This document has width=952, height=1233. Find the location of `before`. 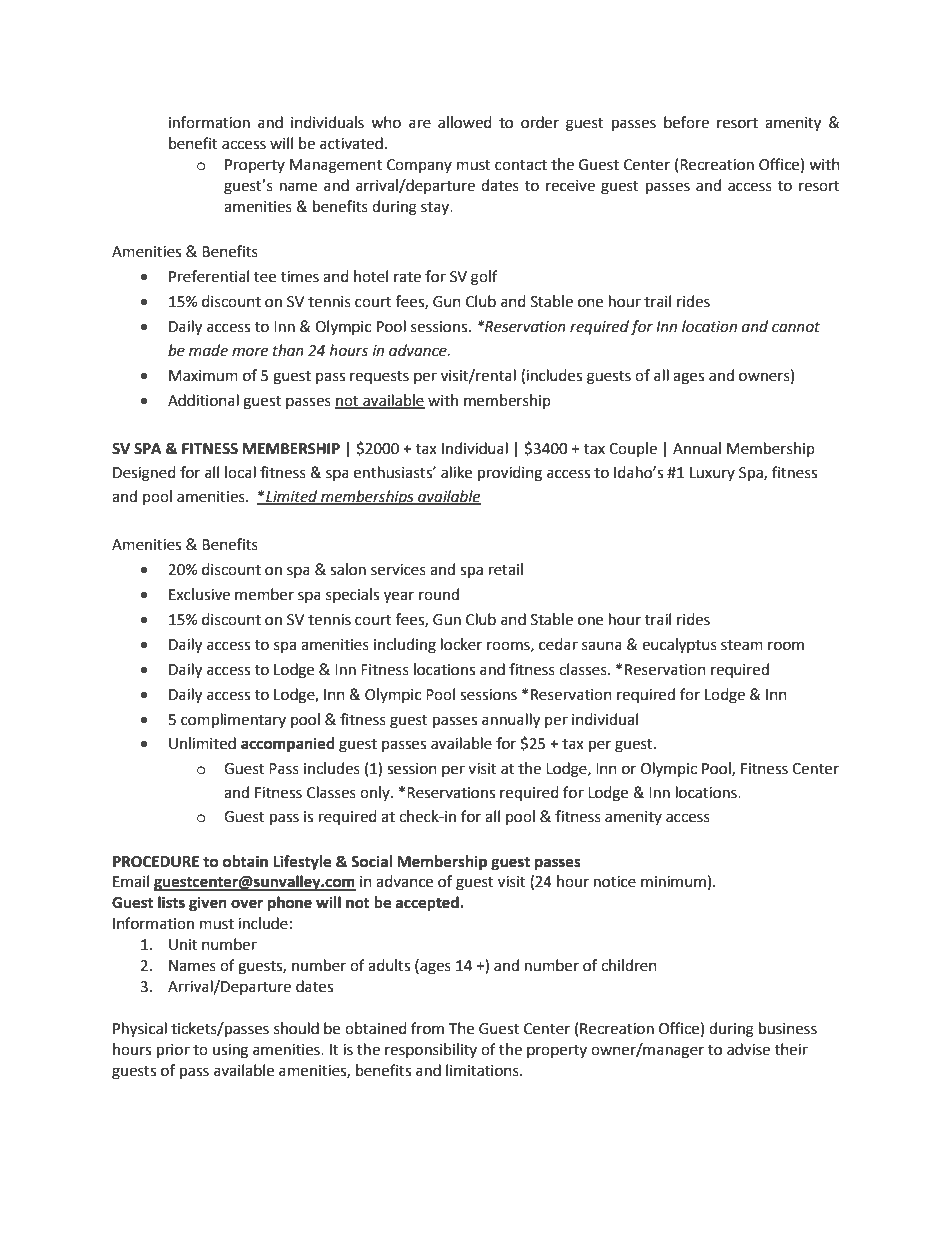

before is located at coordinates (686, 122).
